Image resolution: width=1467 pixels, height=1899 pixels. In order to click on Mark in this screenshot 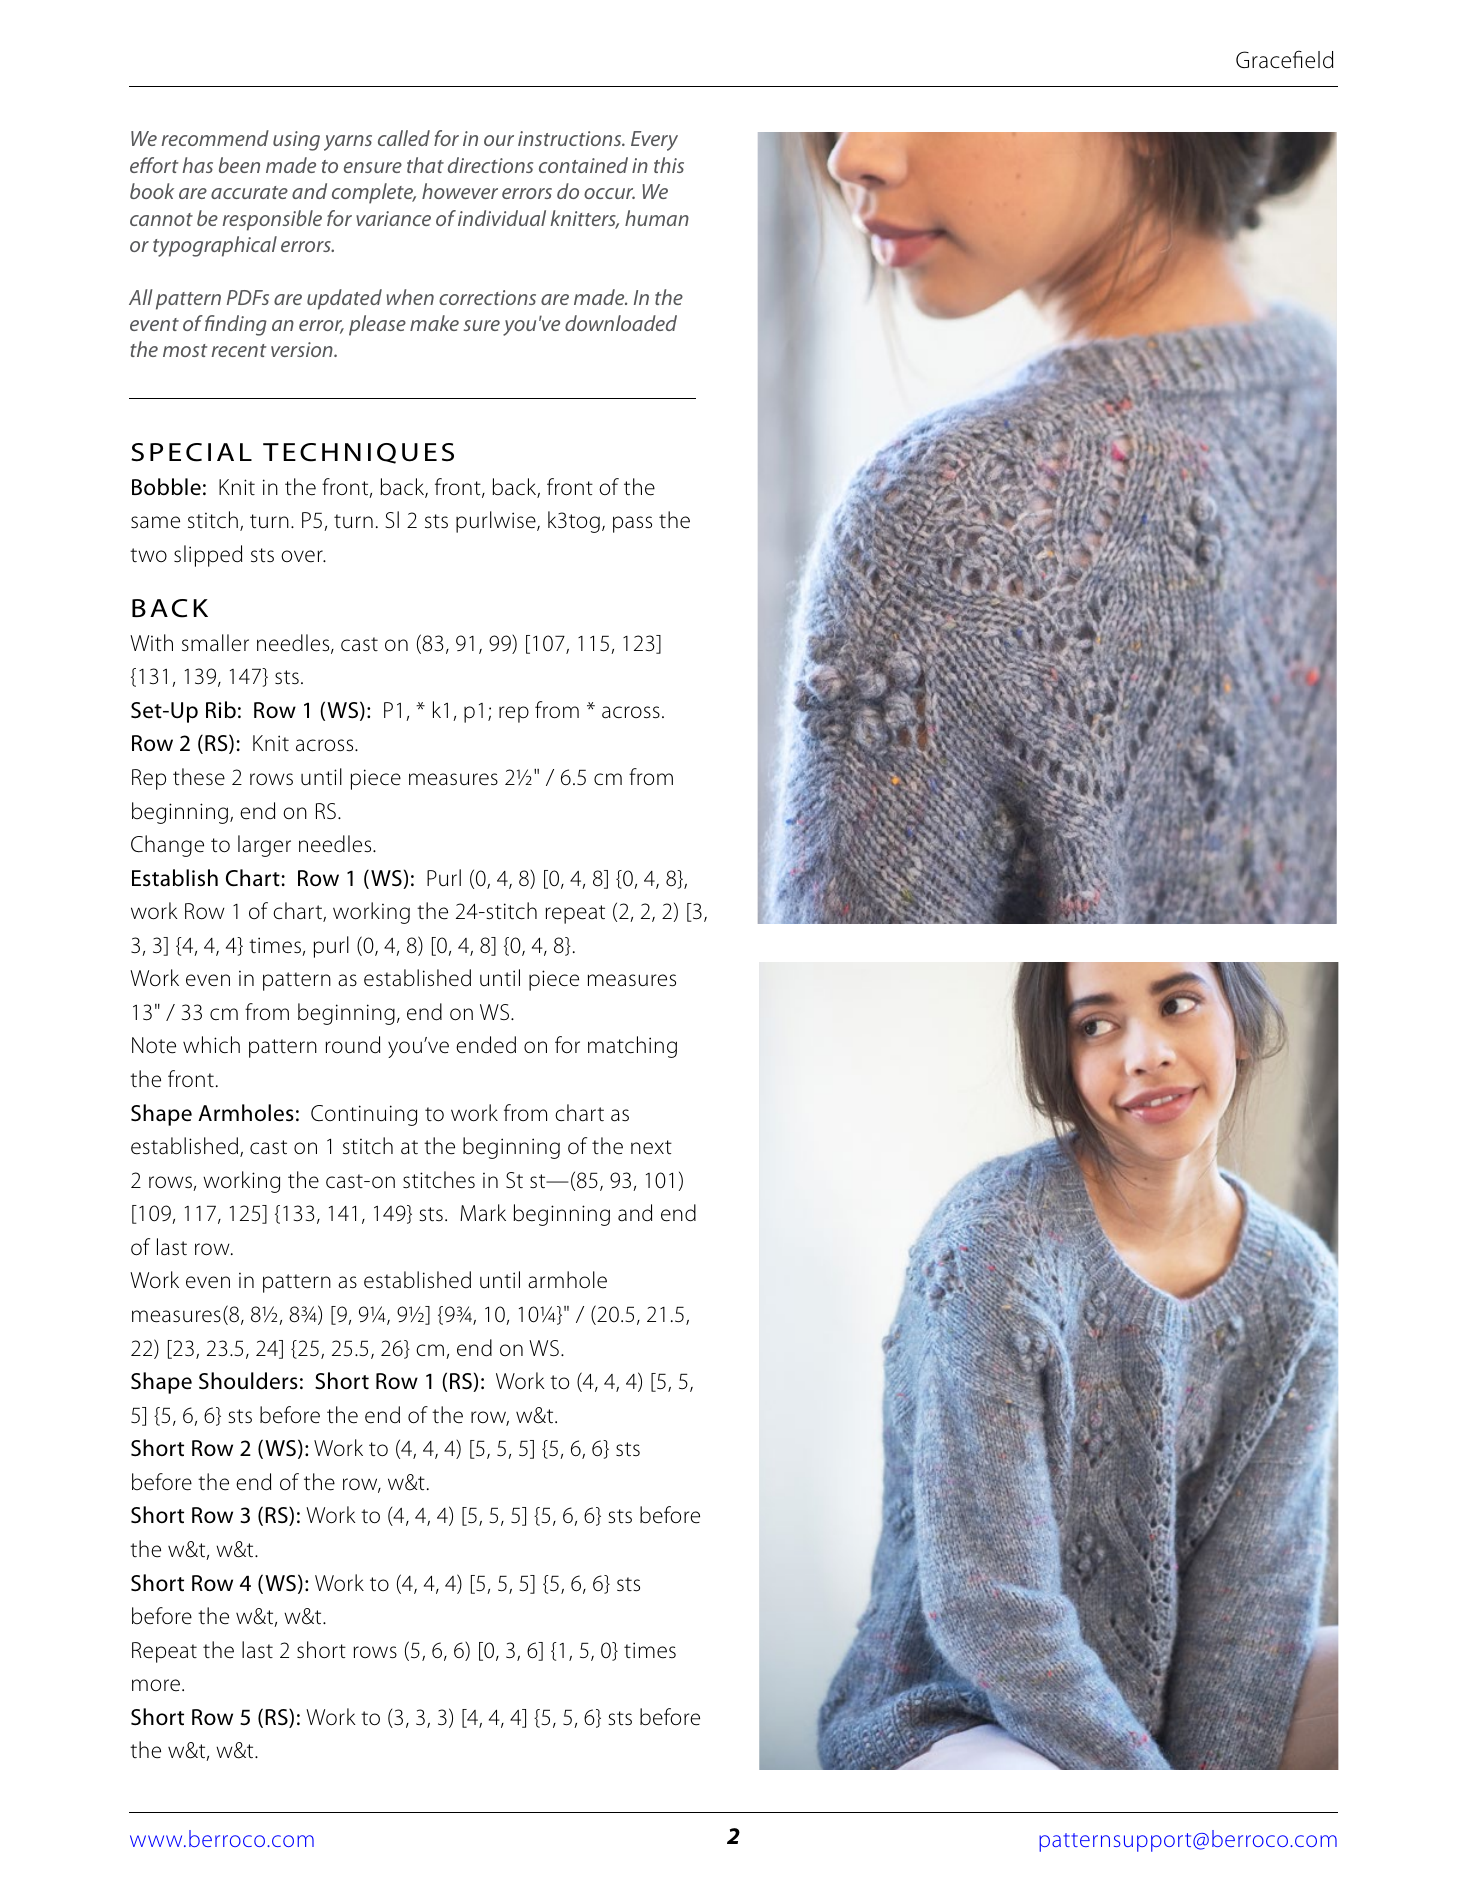, I will do `click(483, 1213)`.
